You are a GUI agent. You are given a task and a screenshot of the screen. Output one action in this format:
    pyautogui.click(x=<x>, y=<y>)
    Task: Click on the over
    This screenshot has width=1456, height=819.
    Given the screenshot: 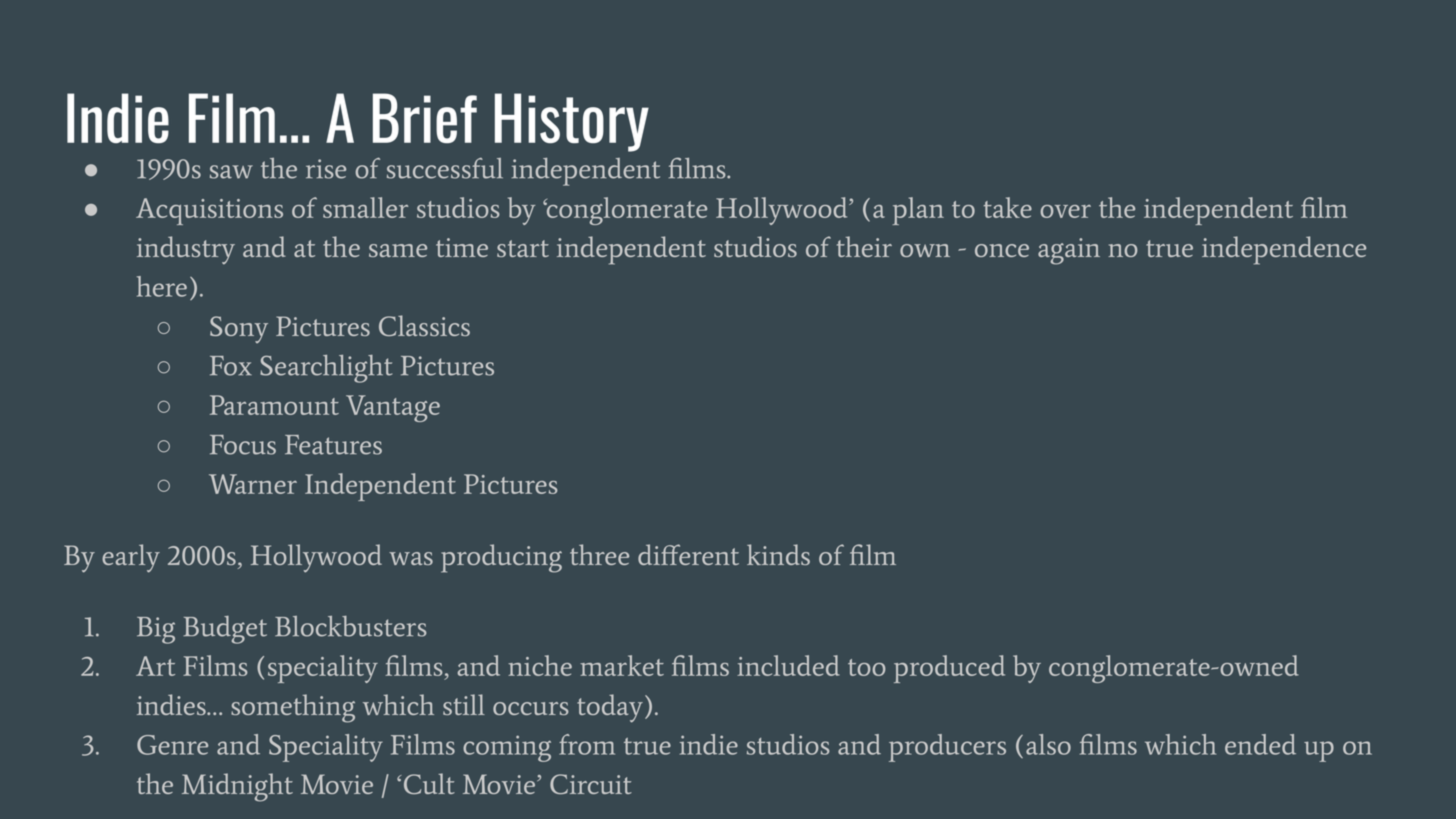 What is the action you would take?
    pyautogui.click(x=1065, y=211)
